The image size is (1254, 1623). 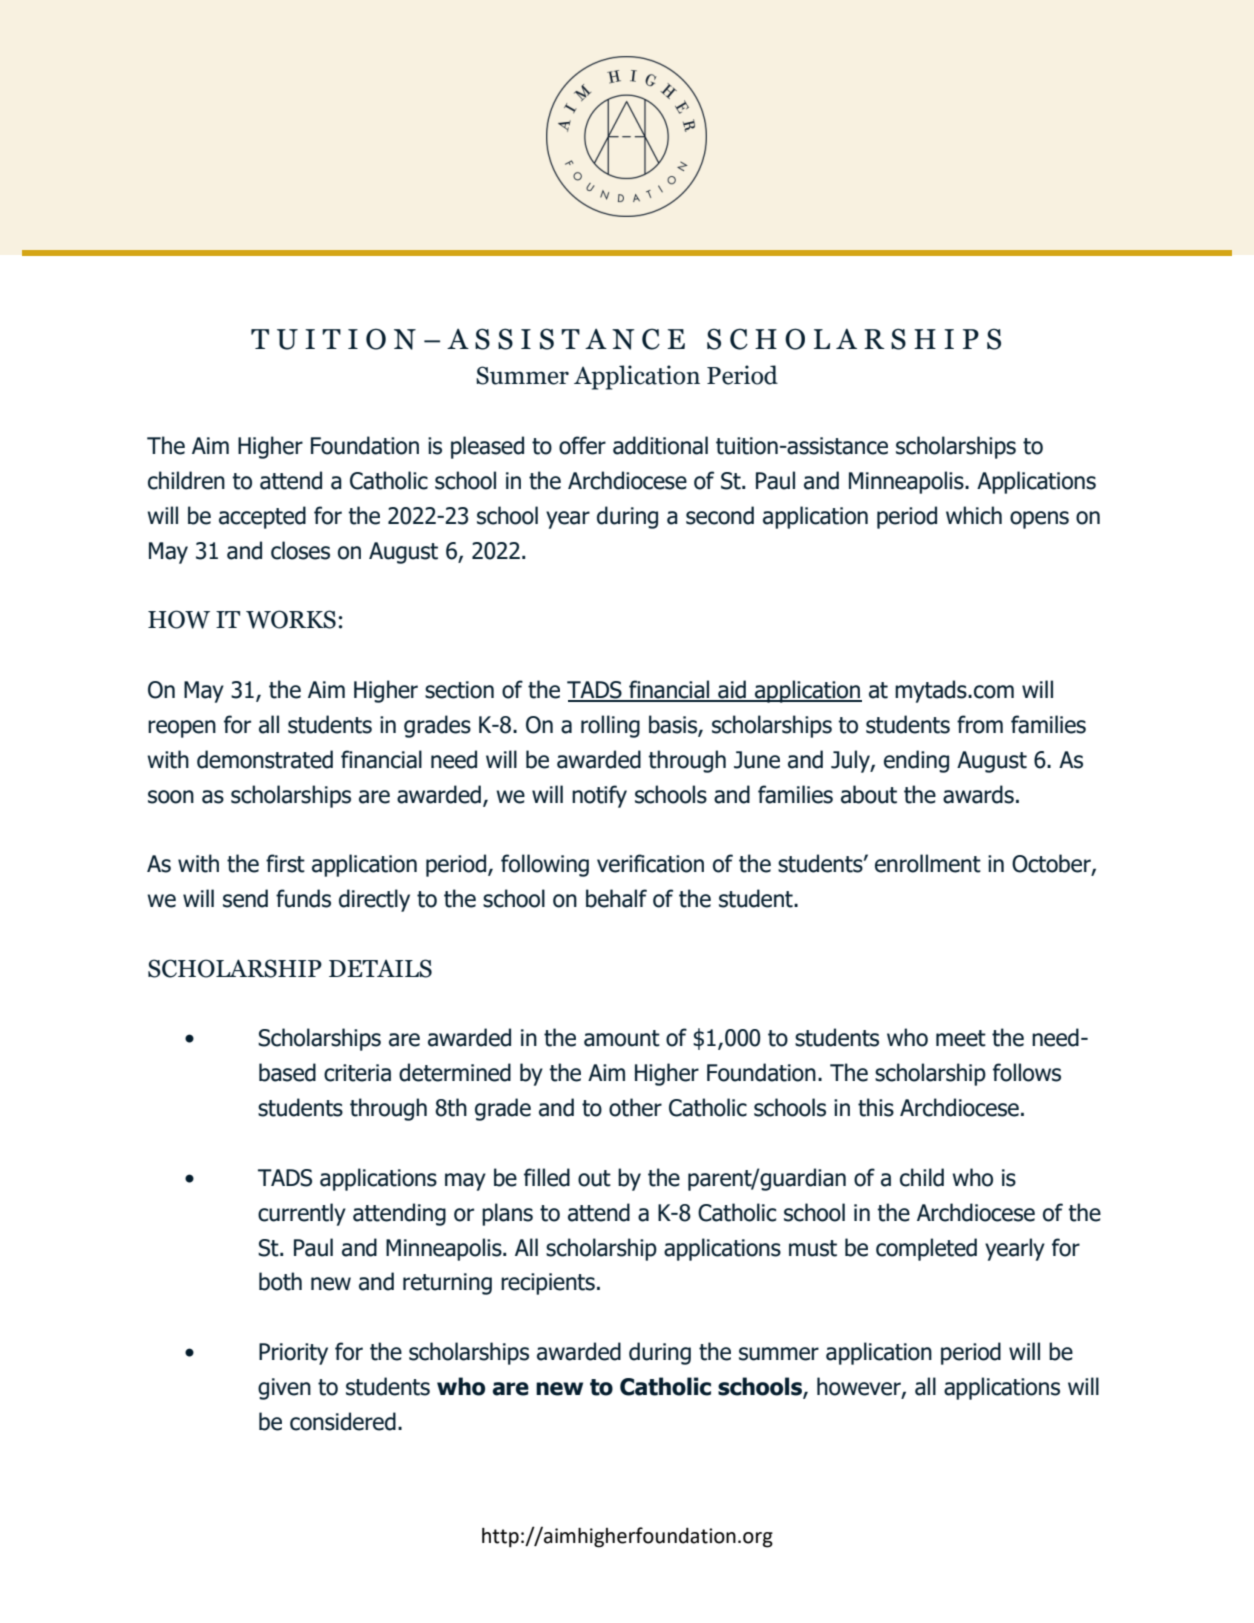 I want to click on enrollment, so click(x=928, y=863).
